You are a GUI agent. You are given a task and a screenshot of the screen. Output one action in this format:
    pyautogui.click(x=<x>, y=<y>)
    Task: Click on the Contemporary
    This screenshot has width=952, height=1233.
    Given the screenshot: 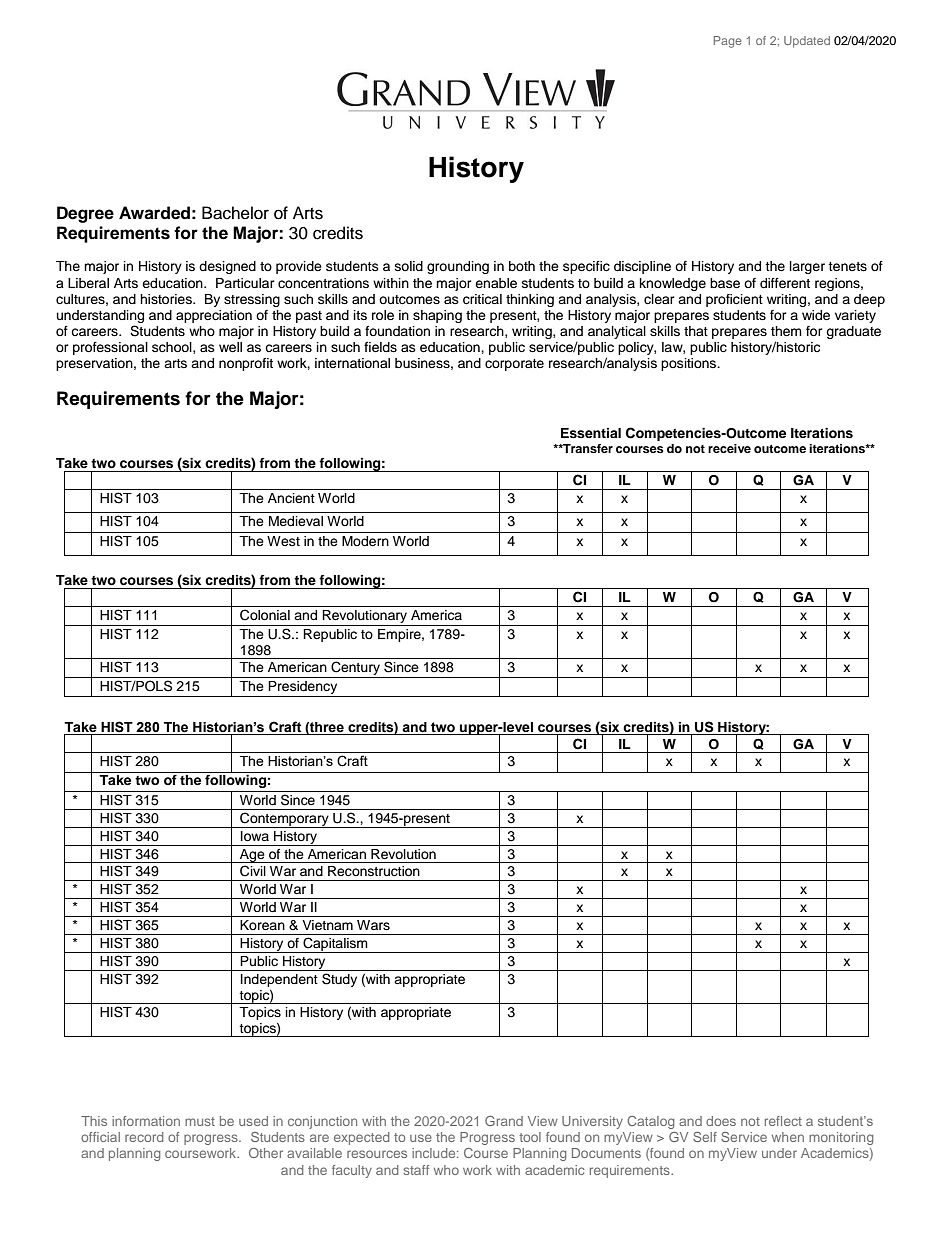 What is the action you would take?
    pyautogui.click(x=284, y=820)
